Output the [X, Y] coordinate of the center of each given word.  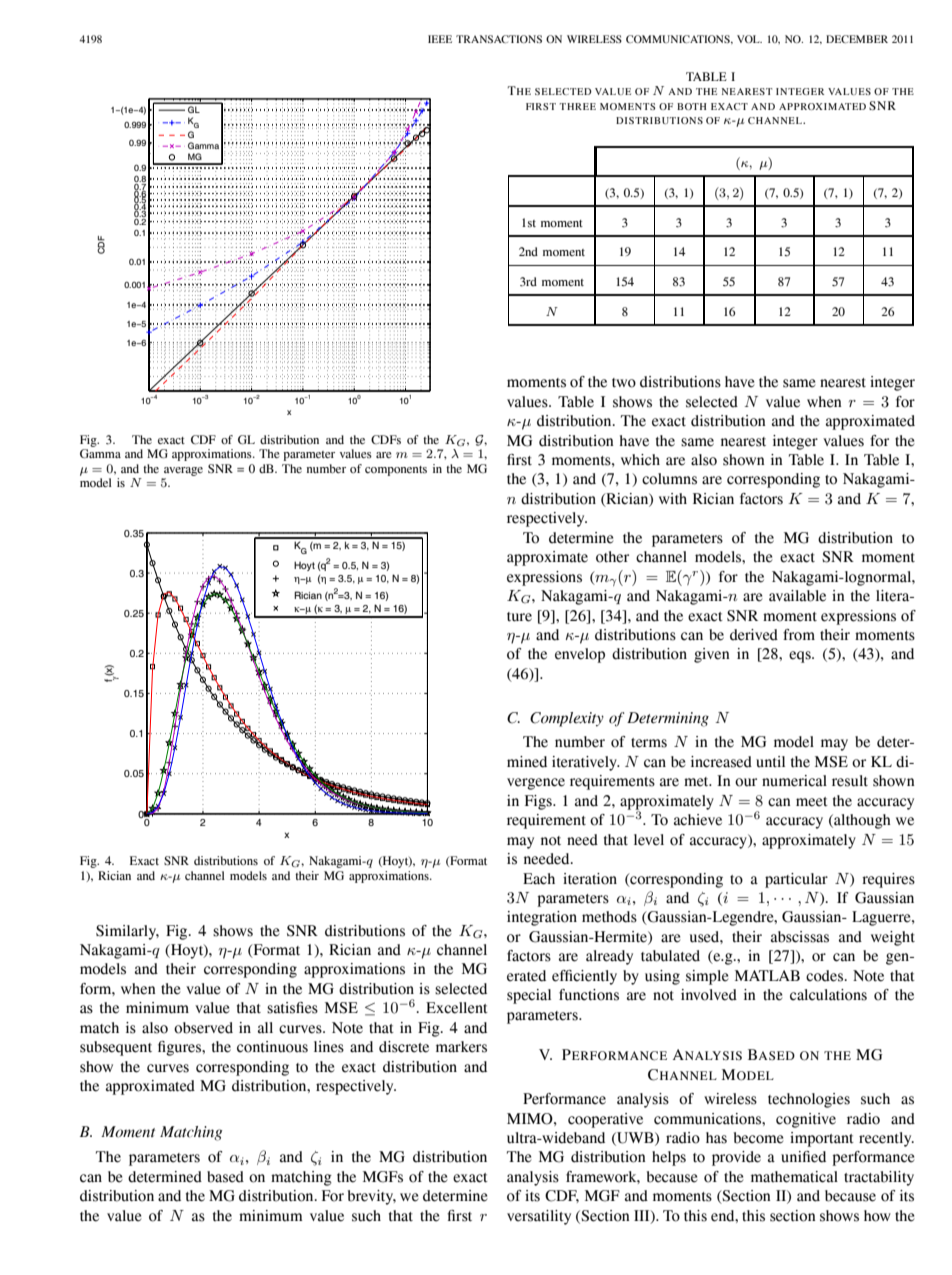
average [183, 471]
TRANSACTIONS [499, 39]
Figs [539, 802]
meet [812, 802]
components [396, 471]
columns [669, 479]
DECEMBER [857, 39]
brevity [372, 1197]
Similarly [127, 932]
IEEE [440, 39]
